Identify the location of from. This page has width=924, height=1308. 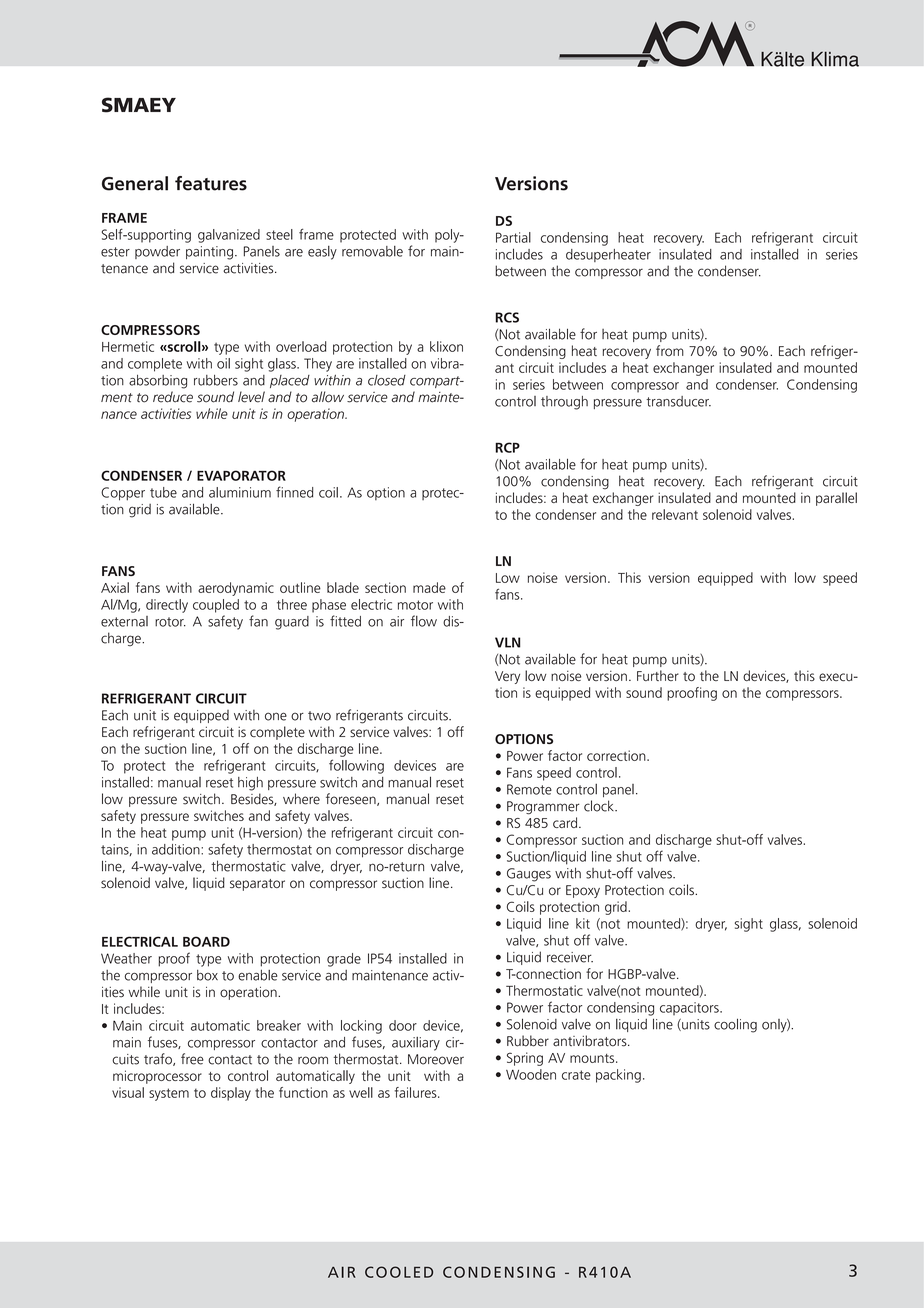
(670, 350).
